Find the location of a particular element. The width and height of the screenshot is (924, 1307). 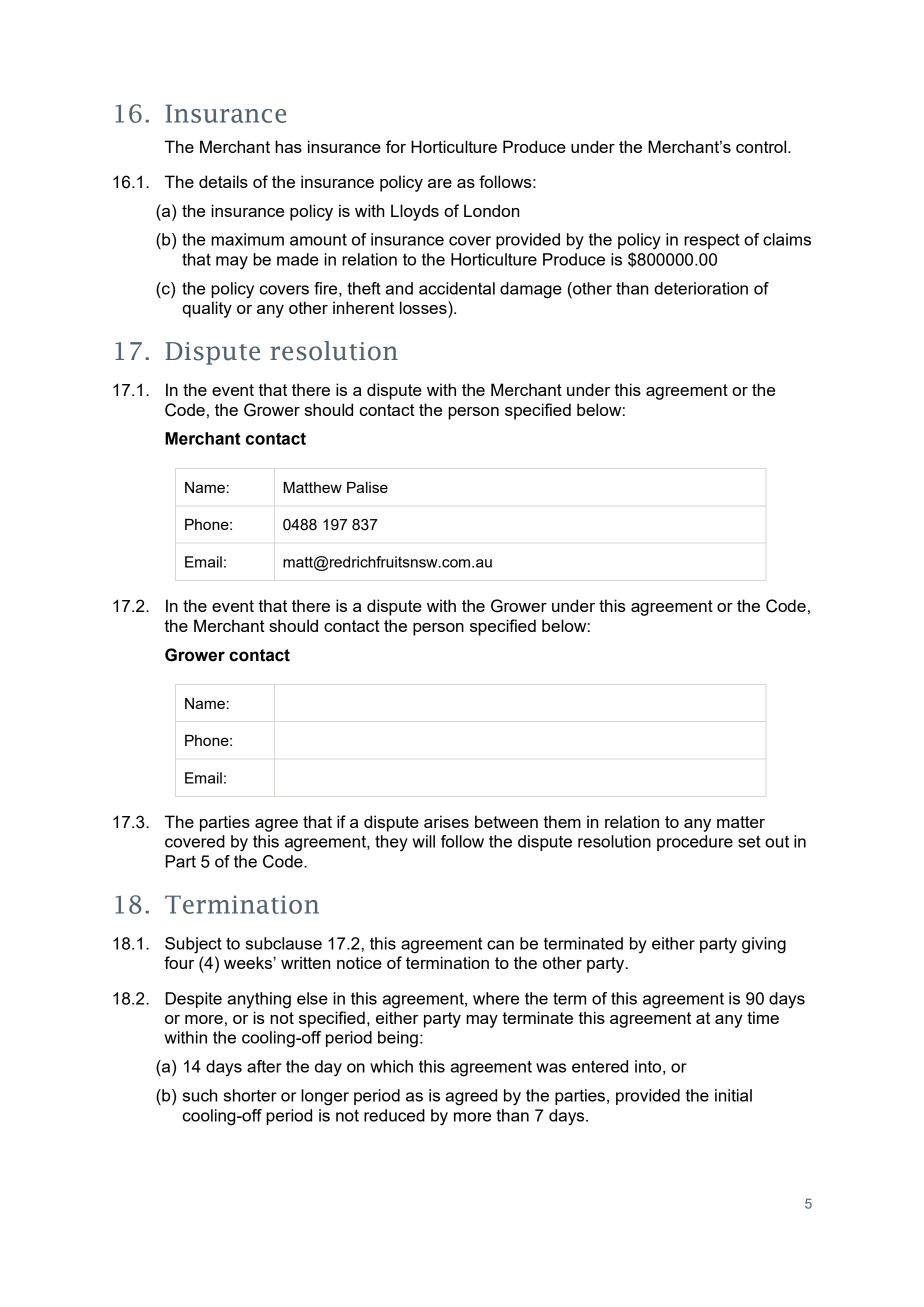

are is located at coordinates (440, 183).
